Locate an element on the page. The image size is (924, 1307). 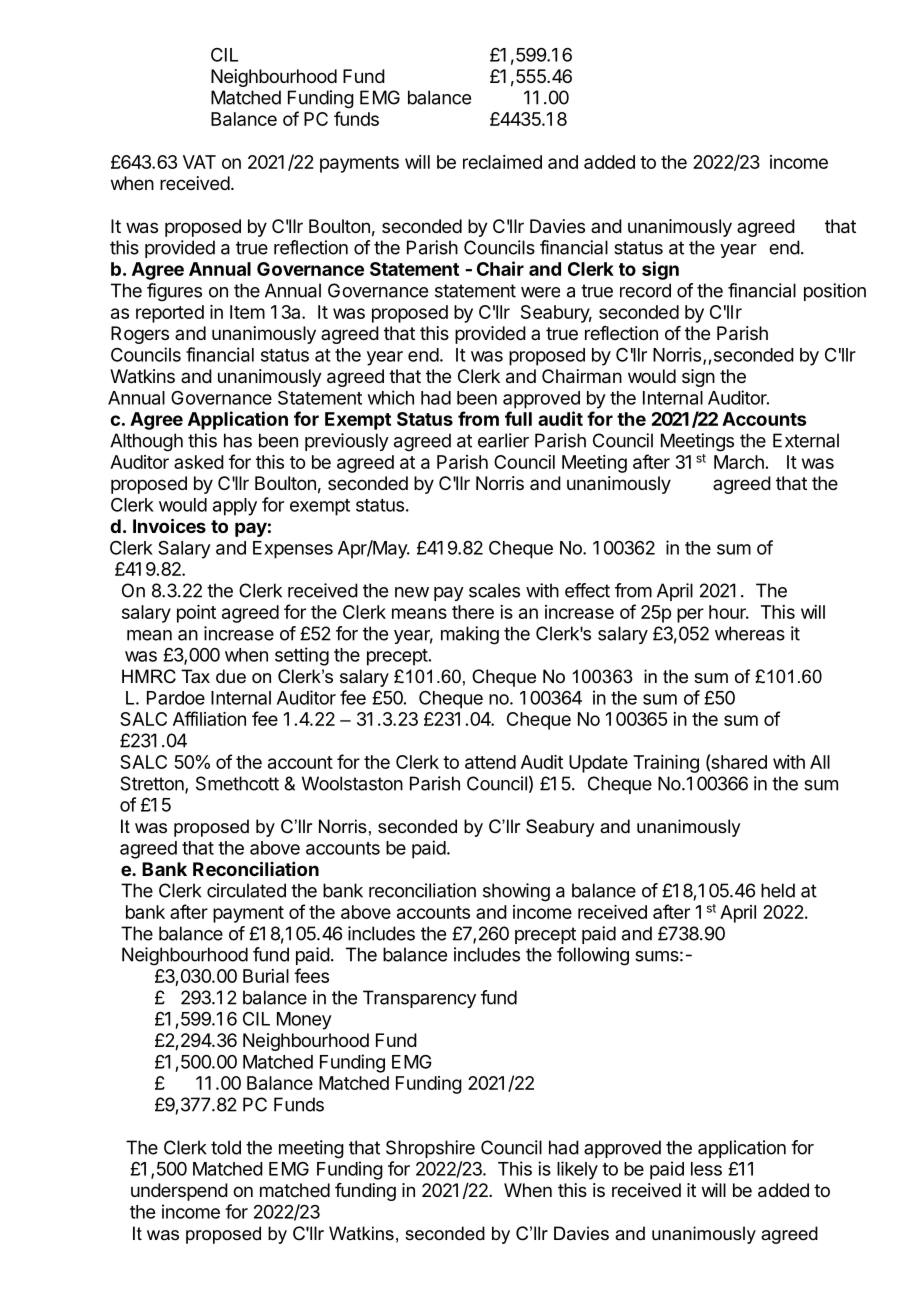
Affiliation is located at coordinates (209, 718).
